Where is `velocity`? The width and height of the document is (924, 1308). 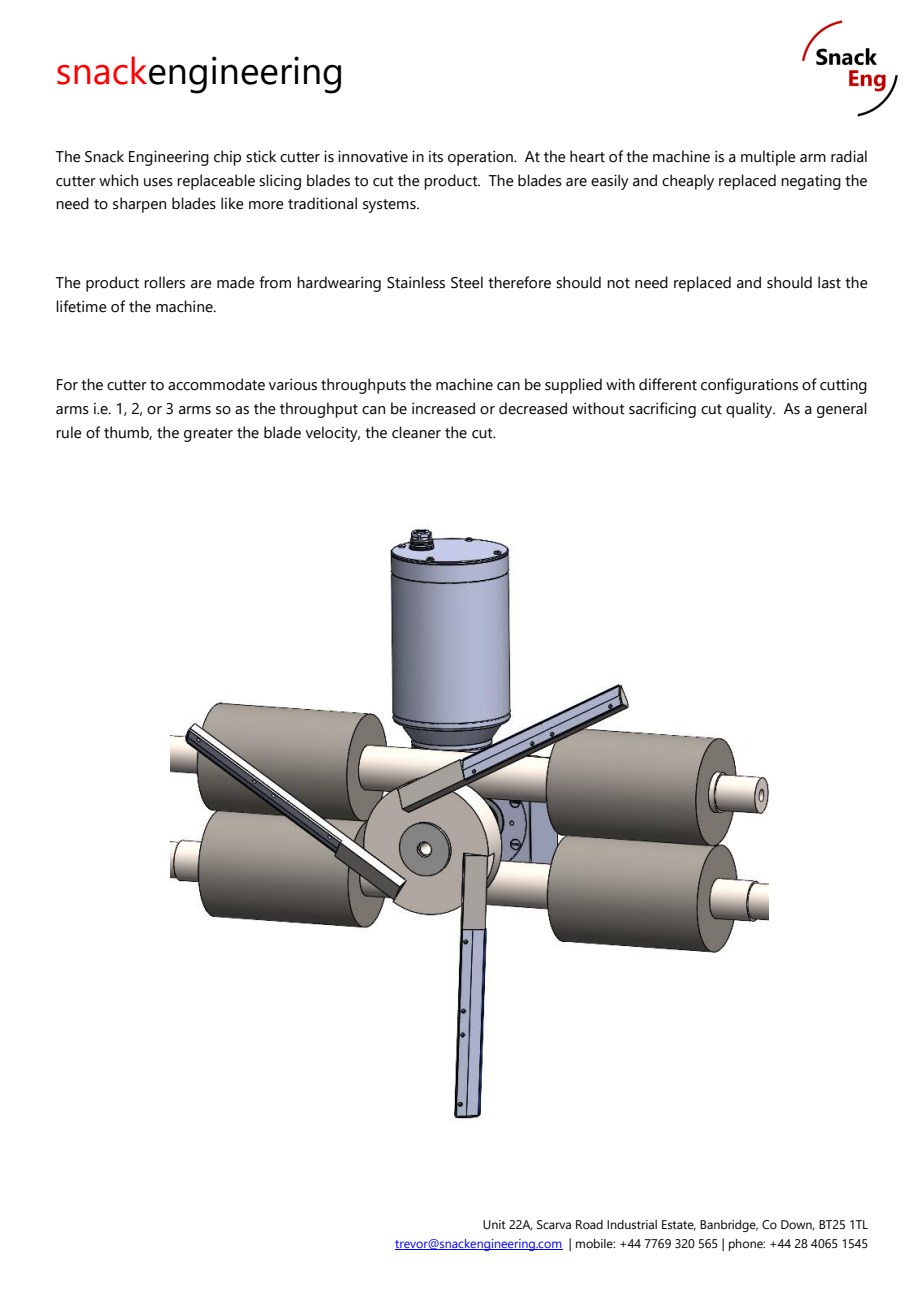 velocity is located at coordinates (333, 434).
